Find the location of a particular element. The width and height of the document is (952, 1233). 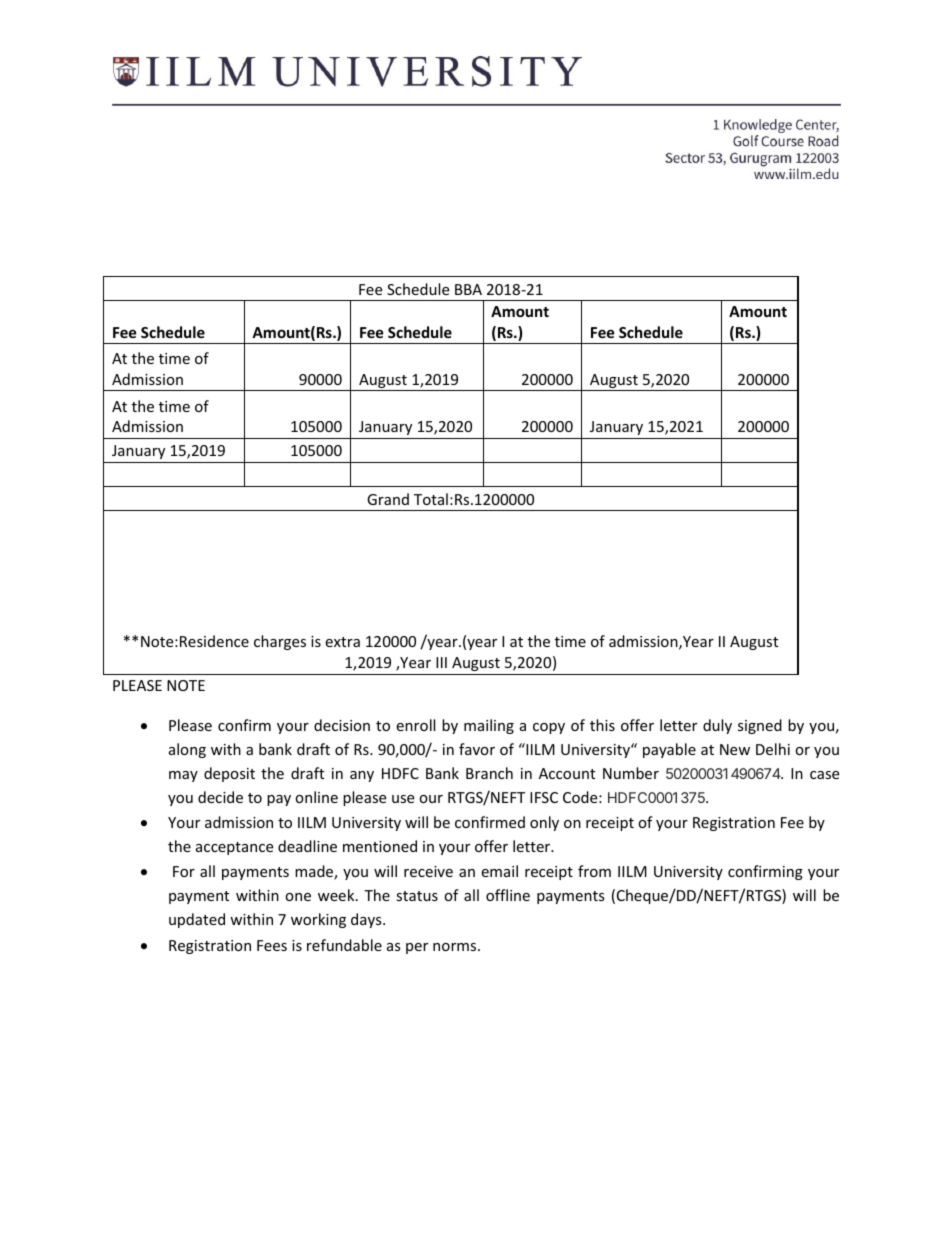

Fees is located at coordinates (272, 945).
